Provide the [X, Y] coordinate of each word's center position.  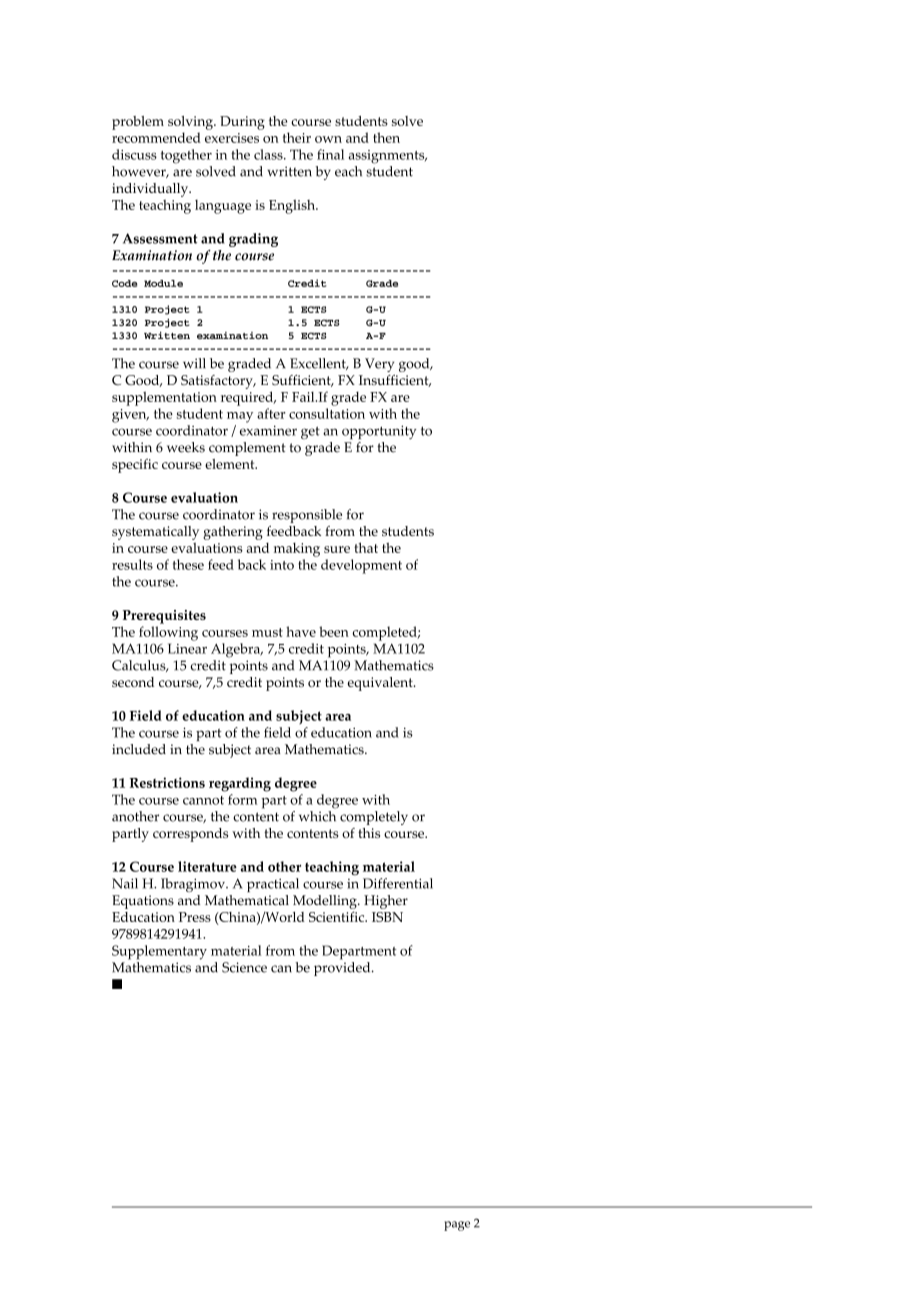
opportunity [379, 432]
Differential [398, 883]
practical [273, 885]
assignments [388, 157]
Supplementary [159, 952]
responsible [307, 516]
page [457, 1226]
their [297, 137]
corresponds [190, 835]
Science [244, 967]
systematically [155, 533]
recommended [156, 137]
